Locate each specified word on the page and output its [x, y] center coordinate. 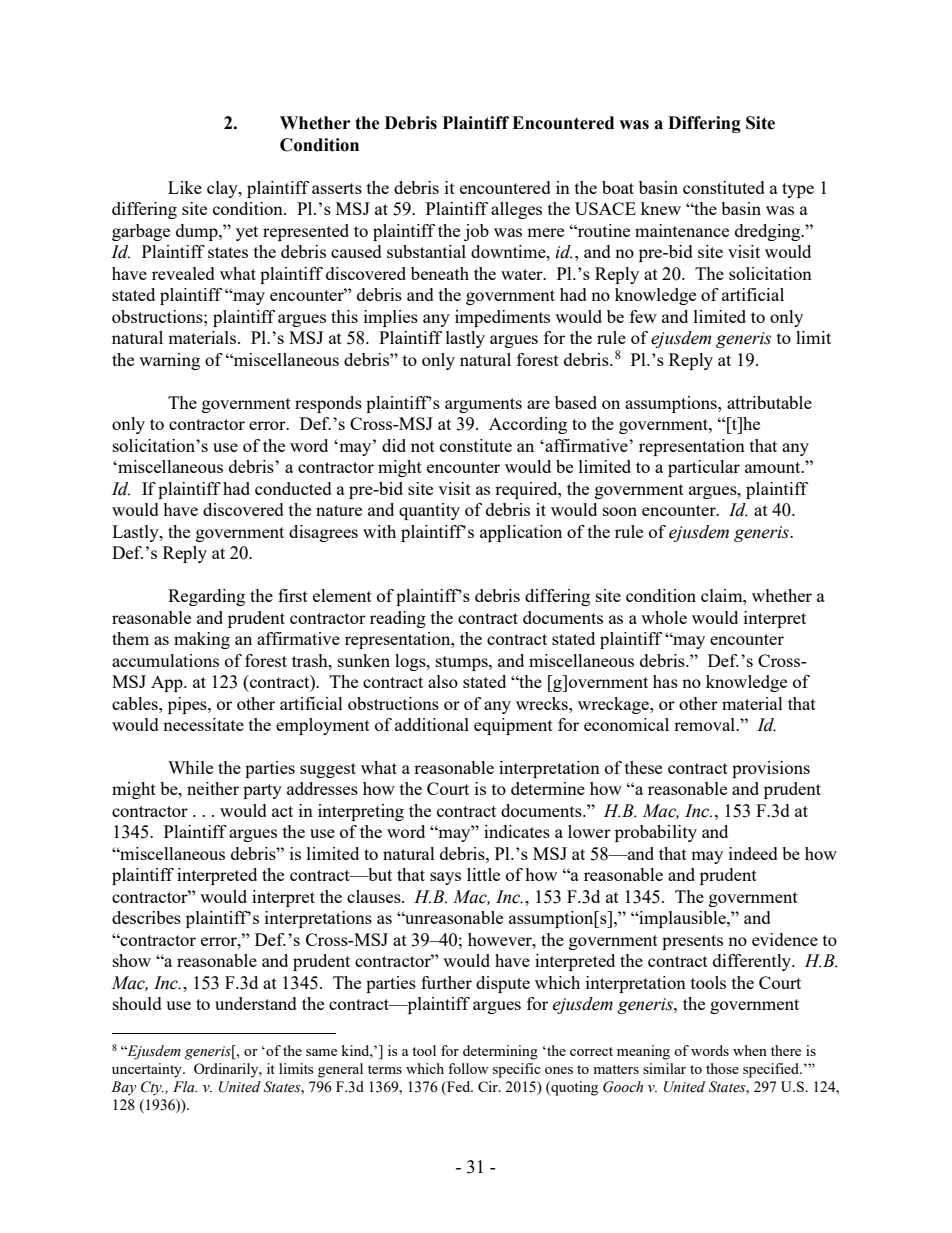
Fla [185, 1086]
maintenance [682, 230]
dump [198, 232]
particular [704, 468]
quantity [429, 511]
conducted [293, 488]
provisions [771, 769]
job [476, 232]
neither [213, 788]
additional [432, 724]
